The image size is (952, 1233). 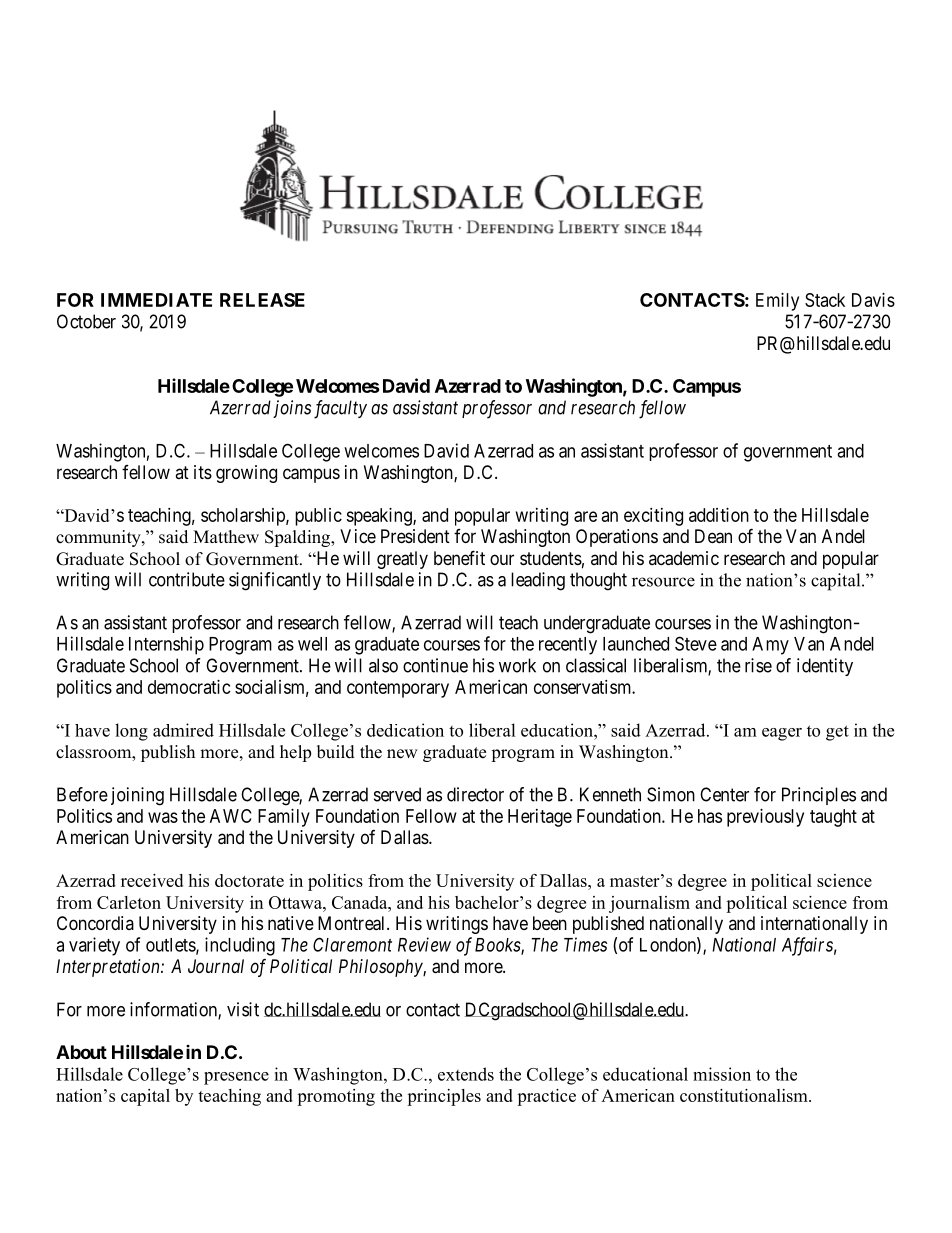 I want to click on extends, so click(x=466, y=1074).
